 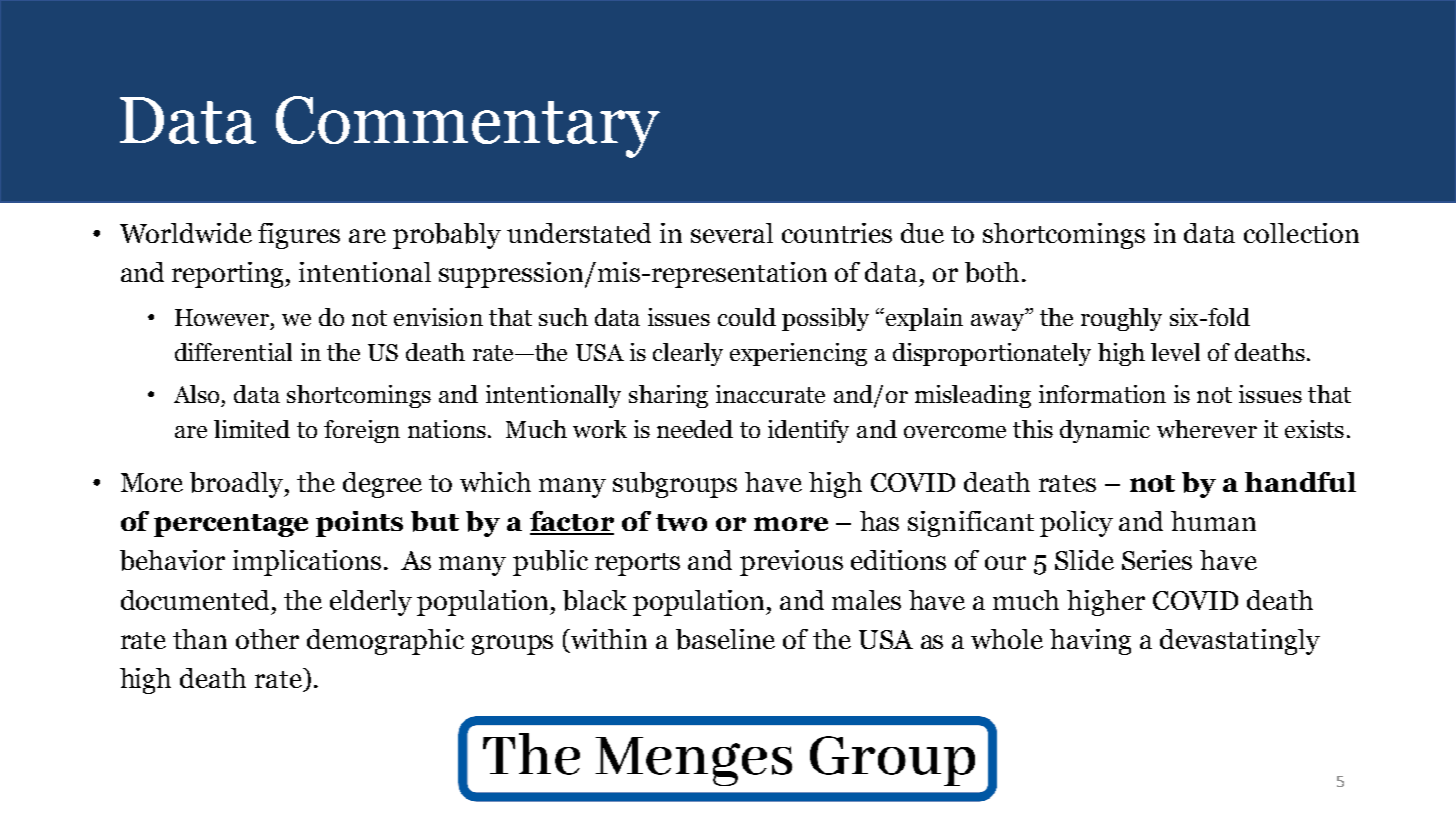 I want to click on could, so click(x=747, y=317).
